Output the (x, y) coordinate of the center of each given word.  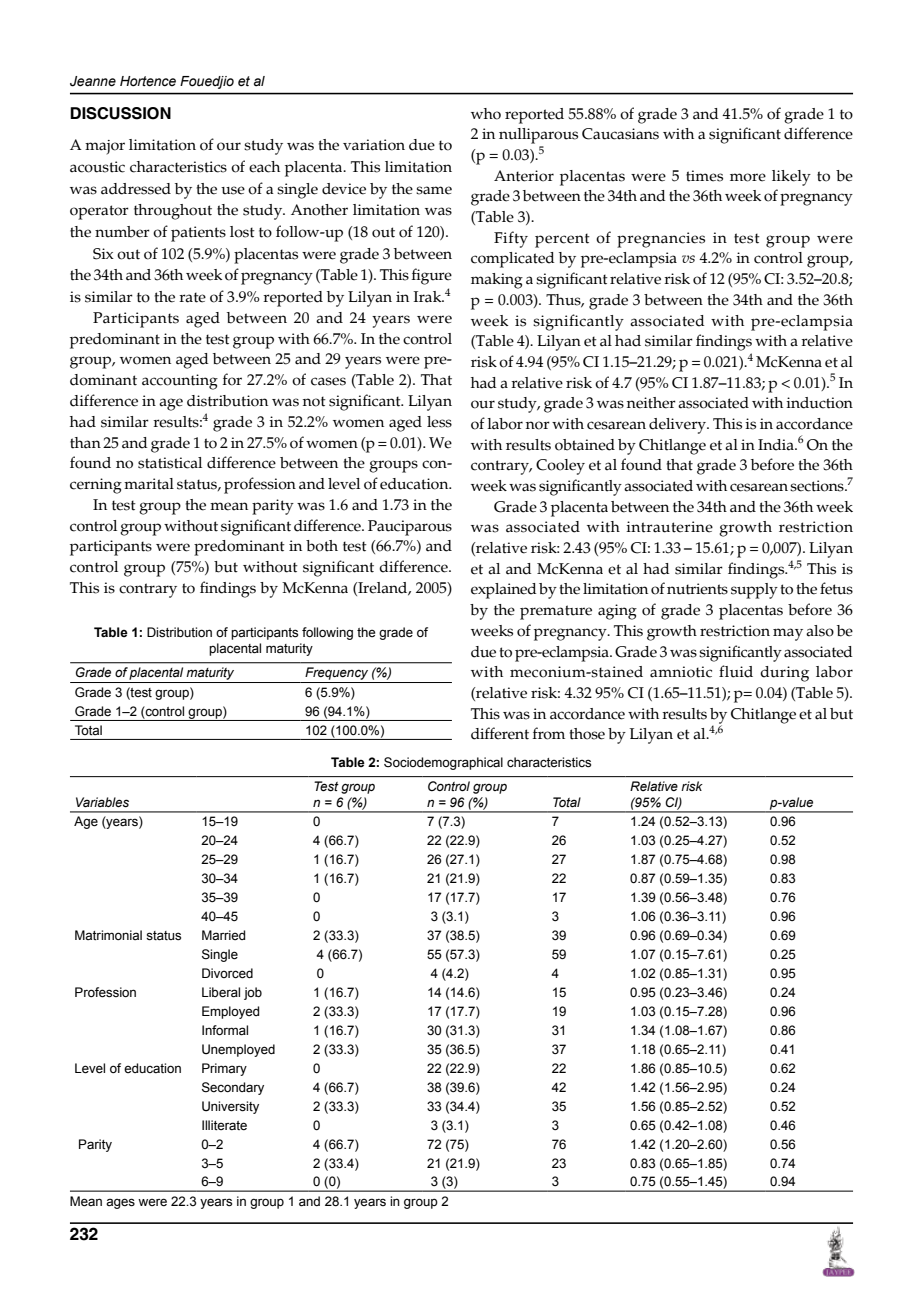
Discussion (120, 113)
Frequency (336, 673)
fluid (736, 671)
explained (504, 591)
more (748, 177)
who (486, 114)
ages (120, 1203)
